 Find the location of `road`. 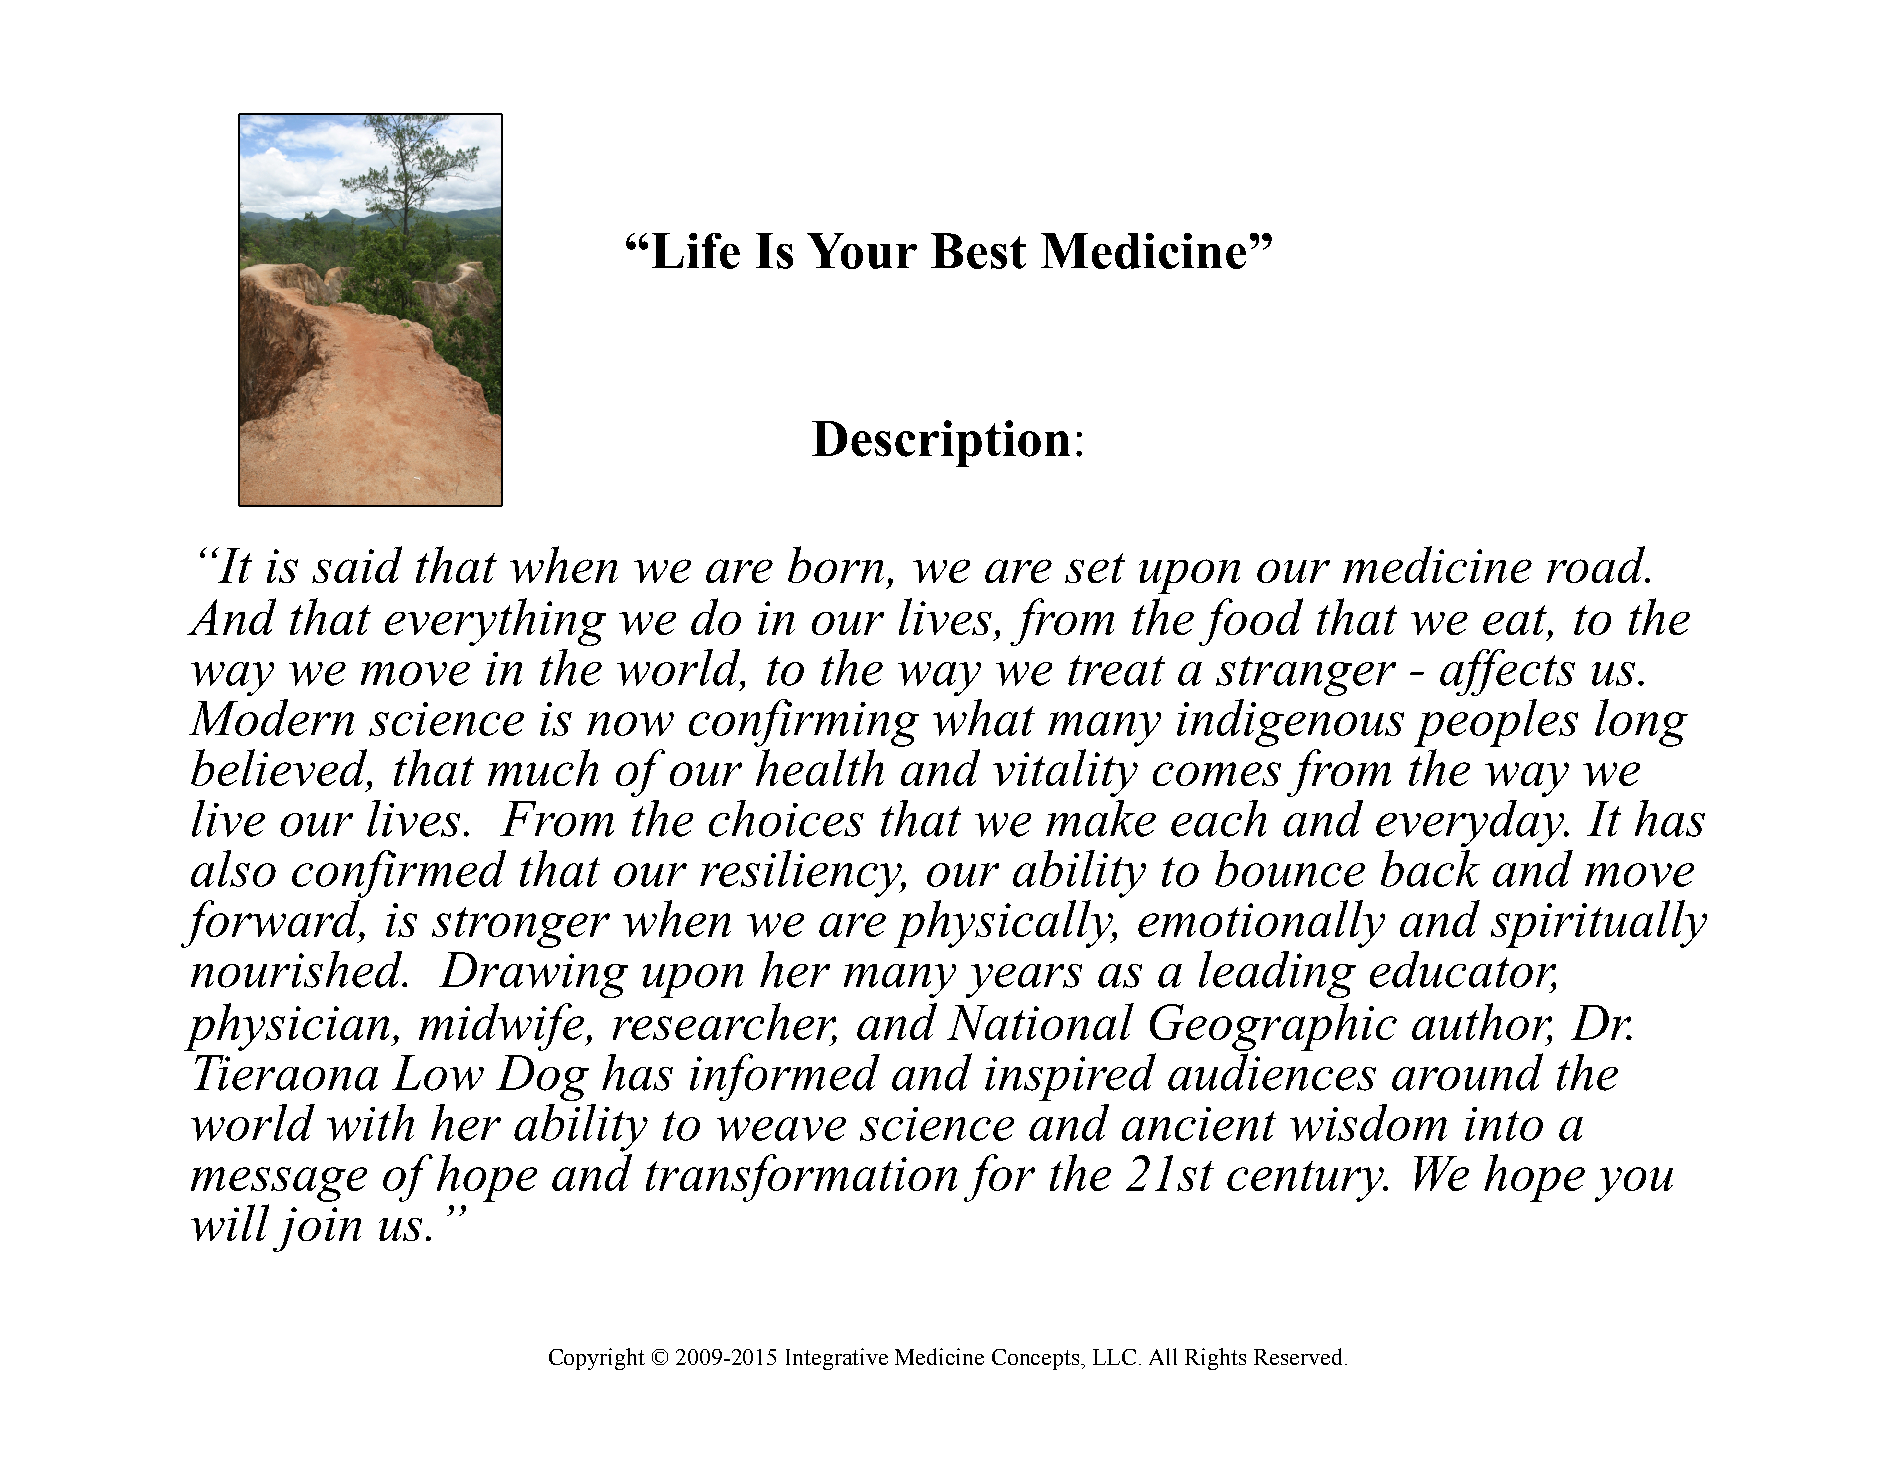

road is located at coordinates (1597, 564).
